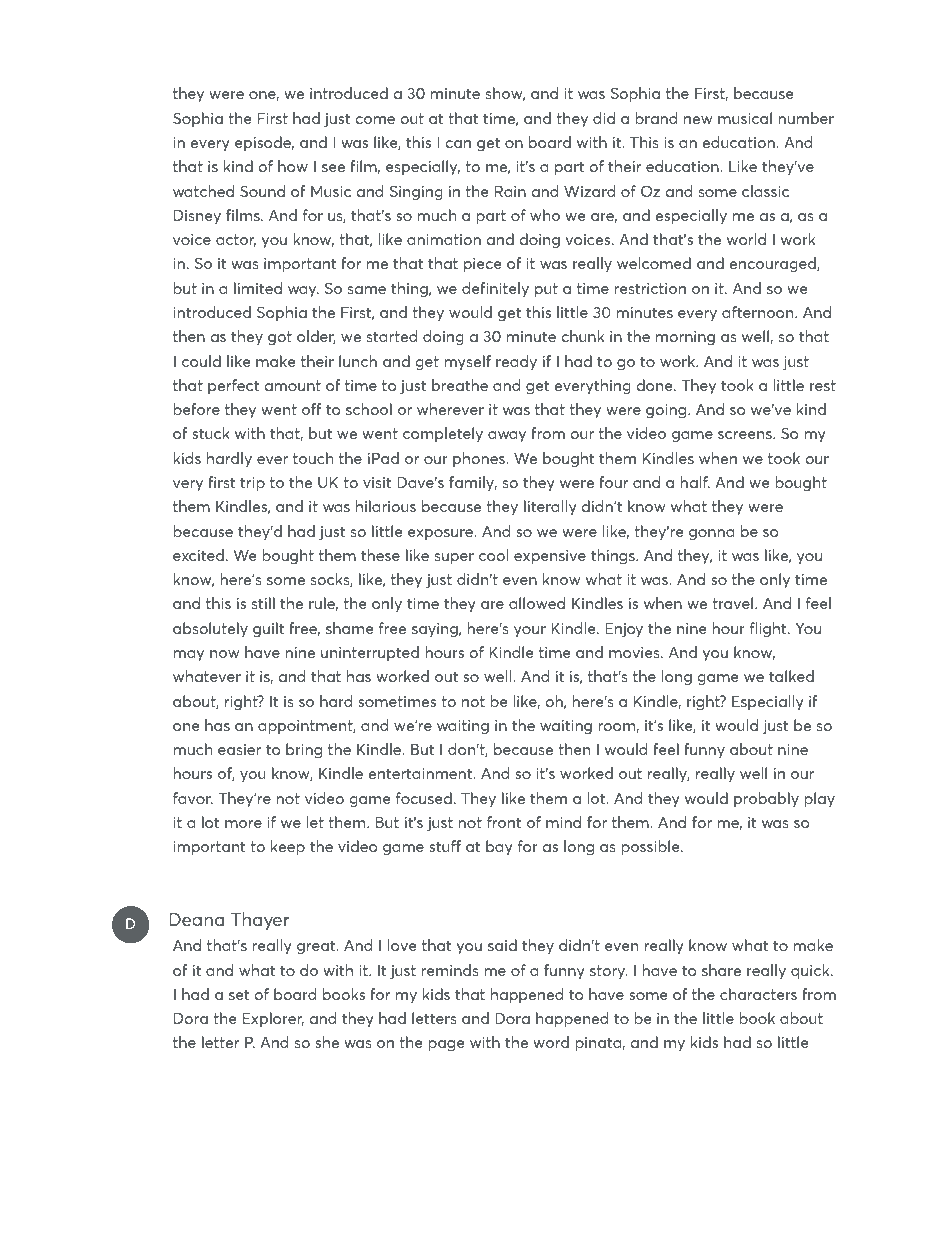  What do you see at coordinates (551, 1042) in the screenshot?
I see `word` at bounding box center [551, 1042].
